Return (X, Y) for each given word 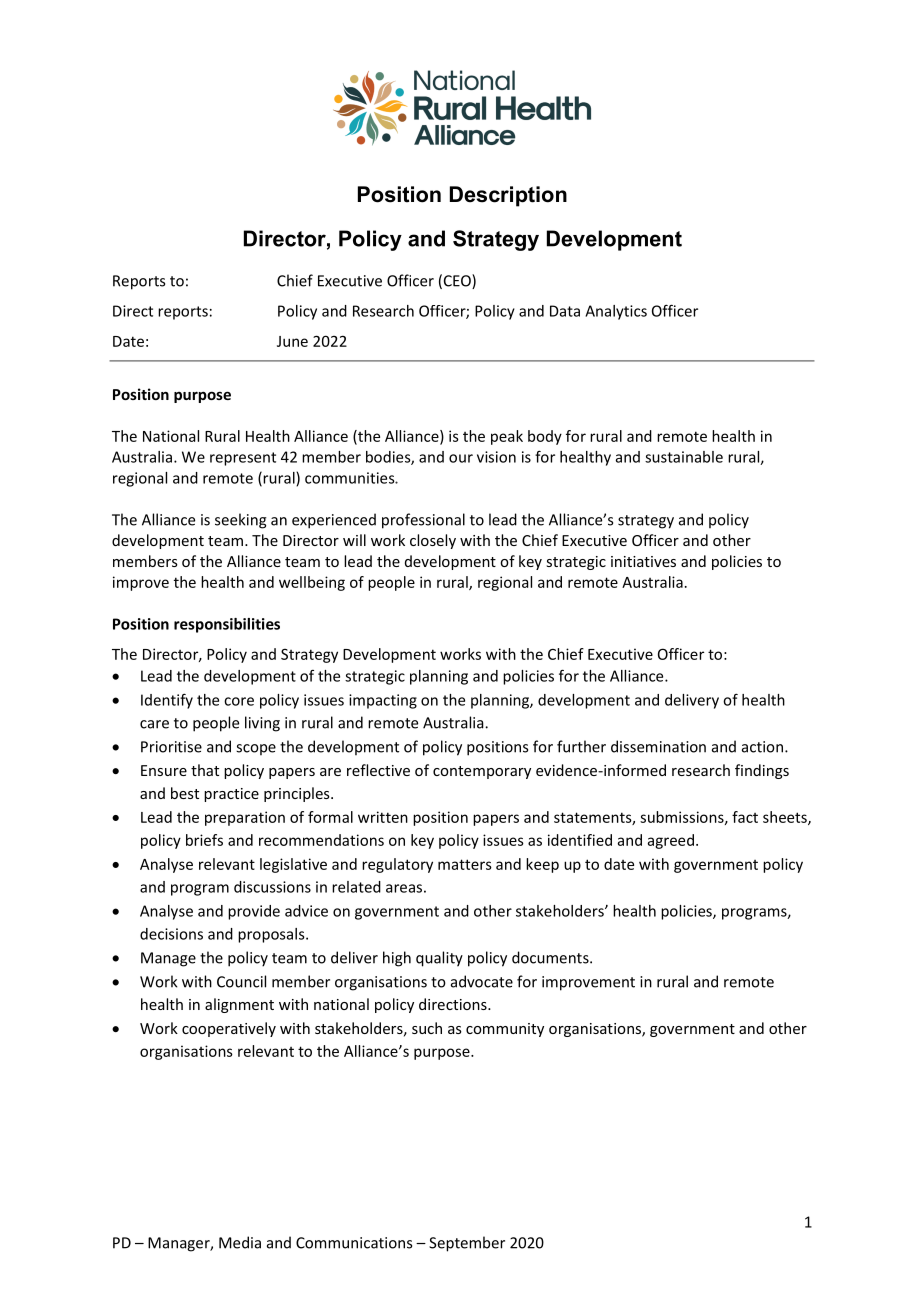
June (292, 341)
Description (508, 196)
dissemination (658, 746)
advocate (482, 981)
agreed (671, 841)
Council (241, 981)
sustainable (684, 457)
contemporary (482, 772)
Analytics (616, 312)
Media (240, 1242)
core (239, 701)
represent (243, 459)
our (461, 458)
